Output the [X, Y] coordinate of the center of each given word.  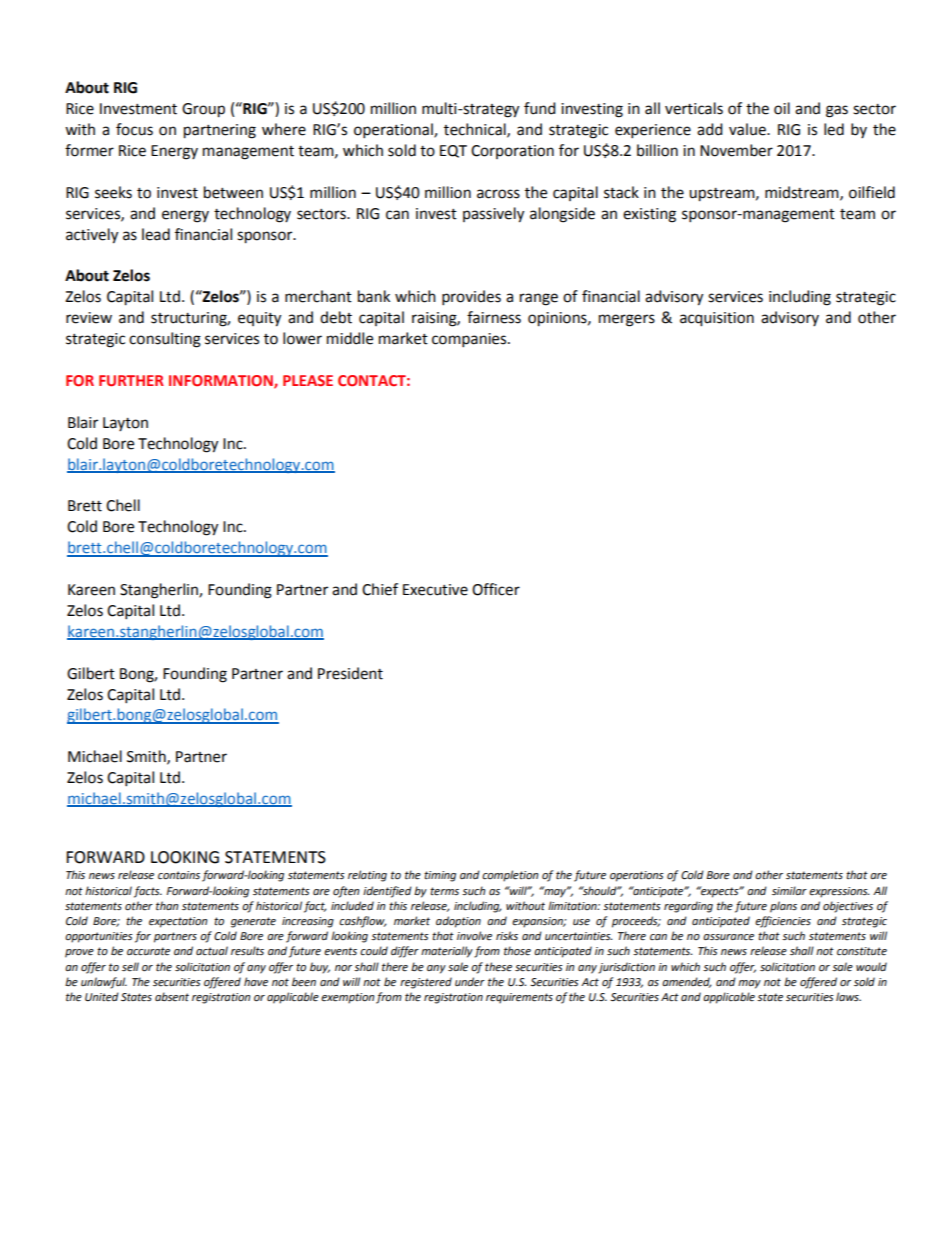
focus [134, 129]
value [748, 129]
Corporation [512, 152]
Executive [435, 590]
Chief [380, 589]
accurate [148, 951]
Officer [496, 589]
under [470, 982]
